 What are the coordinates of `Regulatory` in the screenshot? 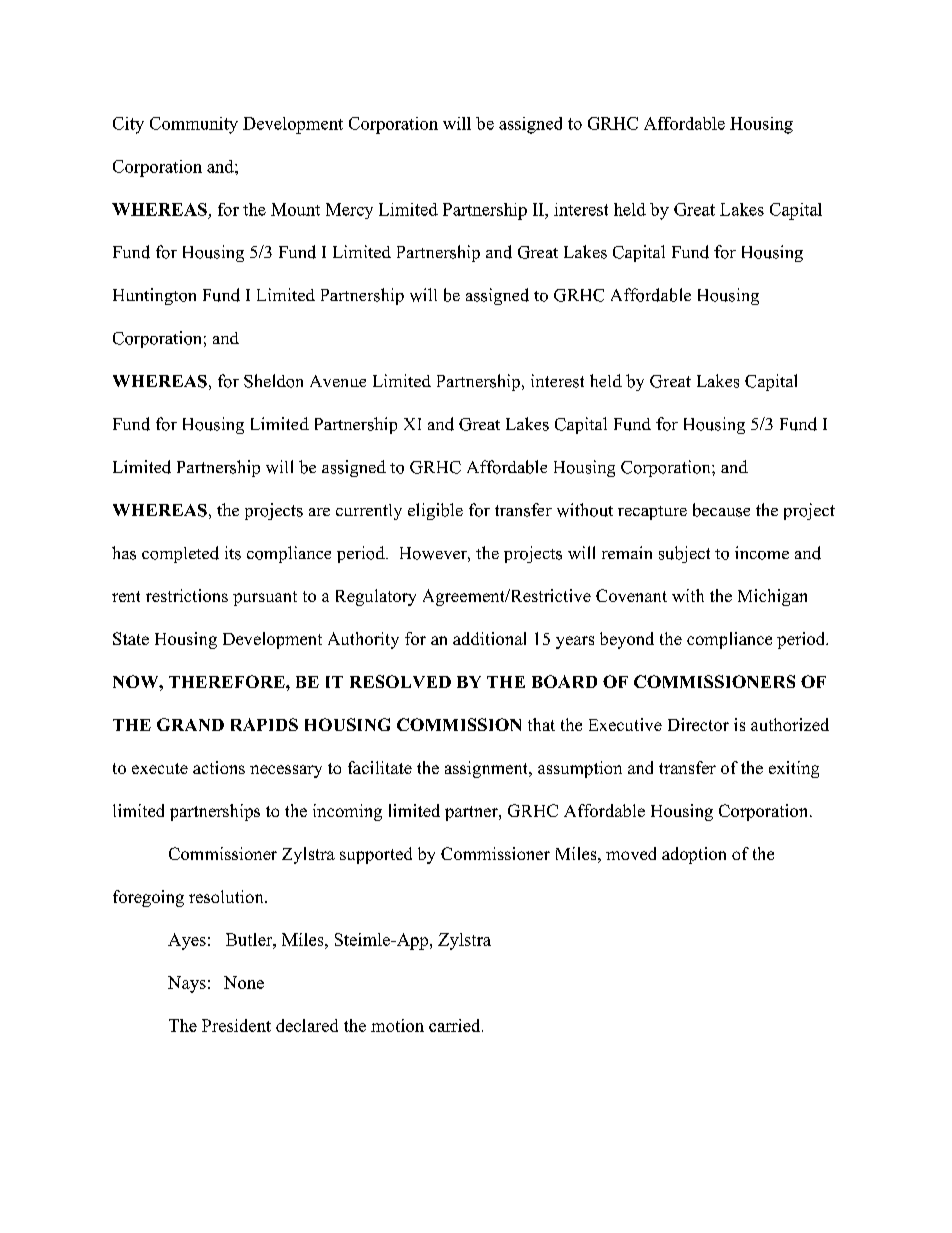 It's located at (376, 597).
